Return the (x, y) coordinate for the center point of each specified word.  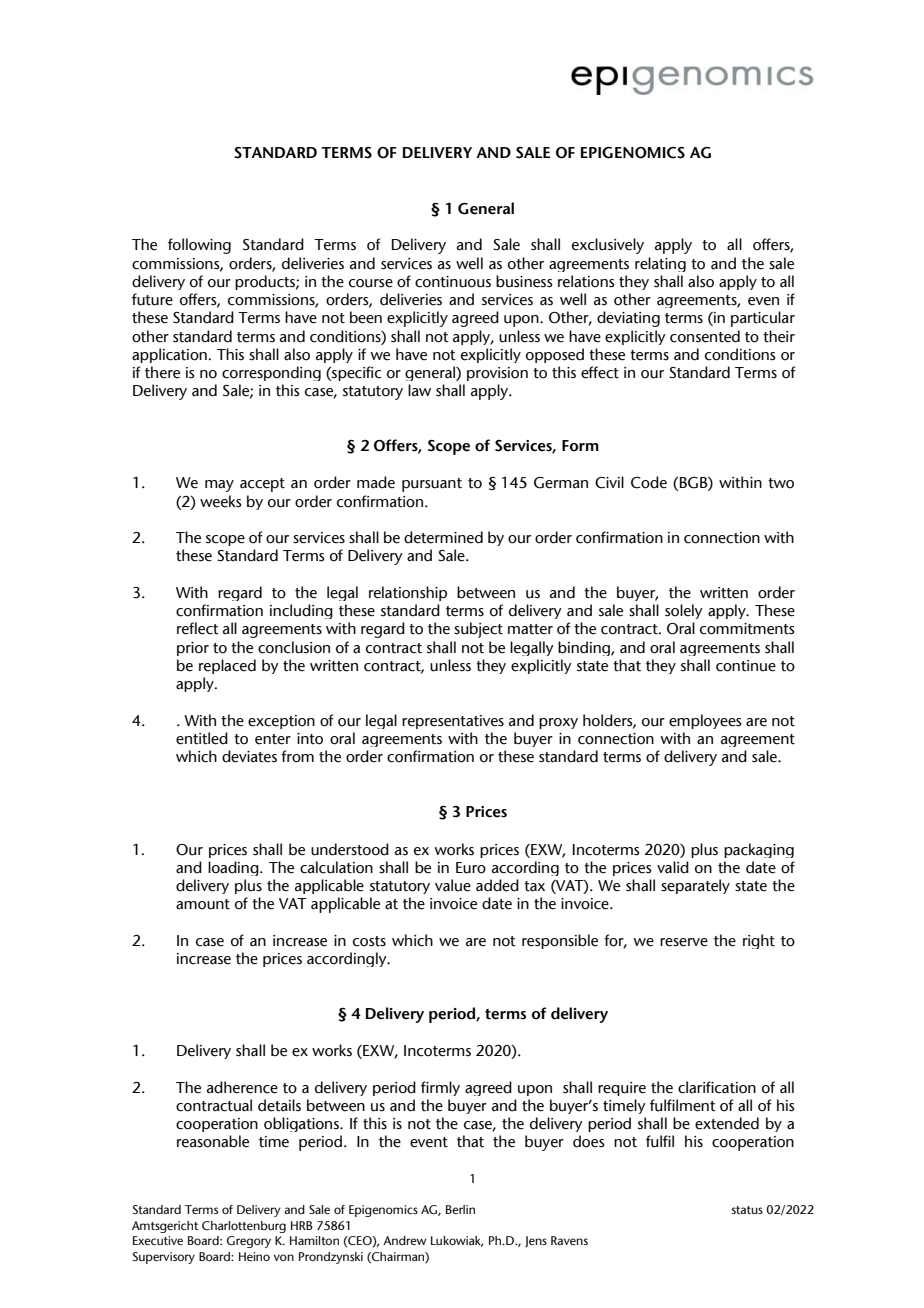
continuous (453, 282)
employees (705, 721)
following (199, 246)
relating (660, 264)
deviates (249, 756)
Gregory (249, 1242)
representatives (453, 722)
